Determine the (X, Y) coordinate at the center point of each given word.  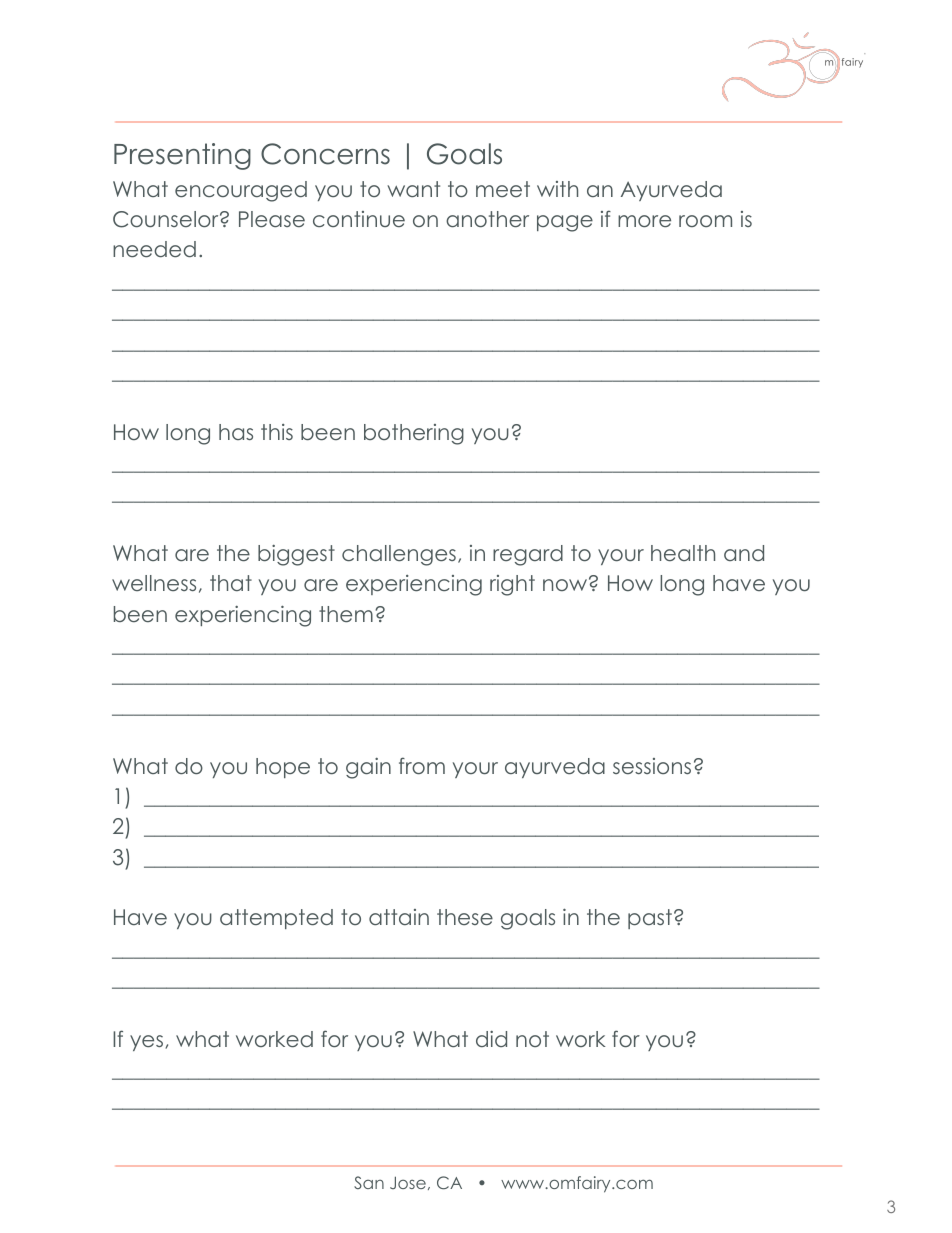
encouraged (241, 191)
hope (283, 768)
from (422, 765)
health (683, 553)
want (413, 189)
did (491, 1039)
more (644, 221)
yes (148, 1043)
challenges (399, 555)
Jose (408, 1182)
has (236, 432)
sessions (652, 766)
